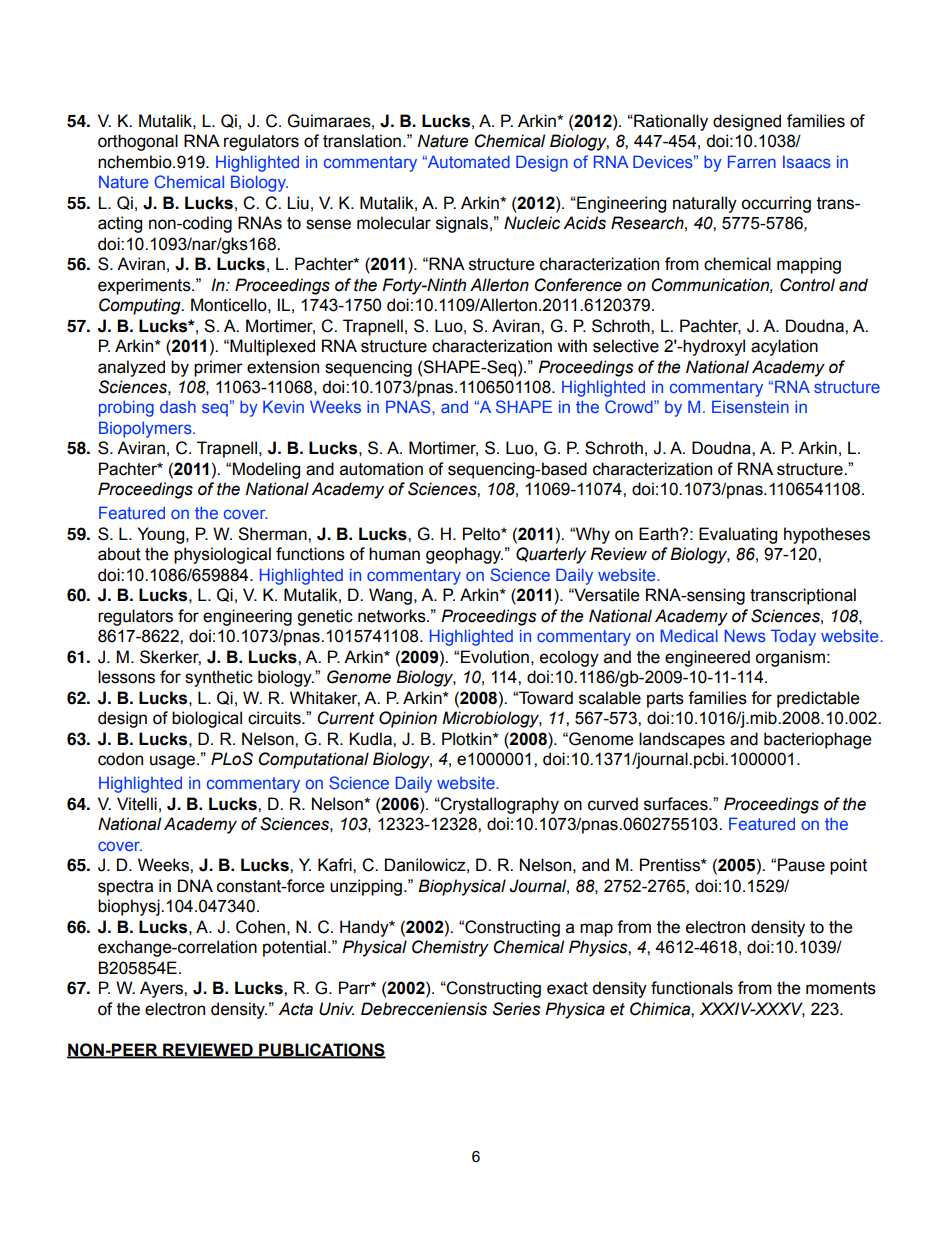  I want to click on Automated, so click(467, 161).
